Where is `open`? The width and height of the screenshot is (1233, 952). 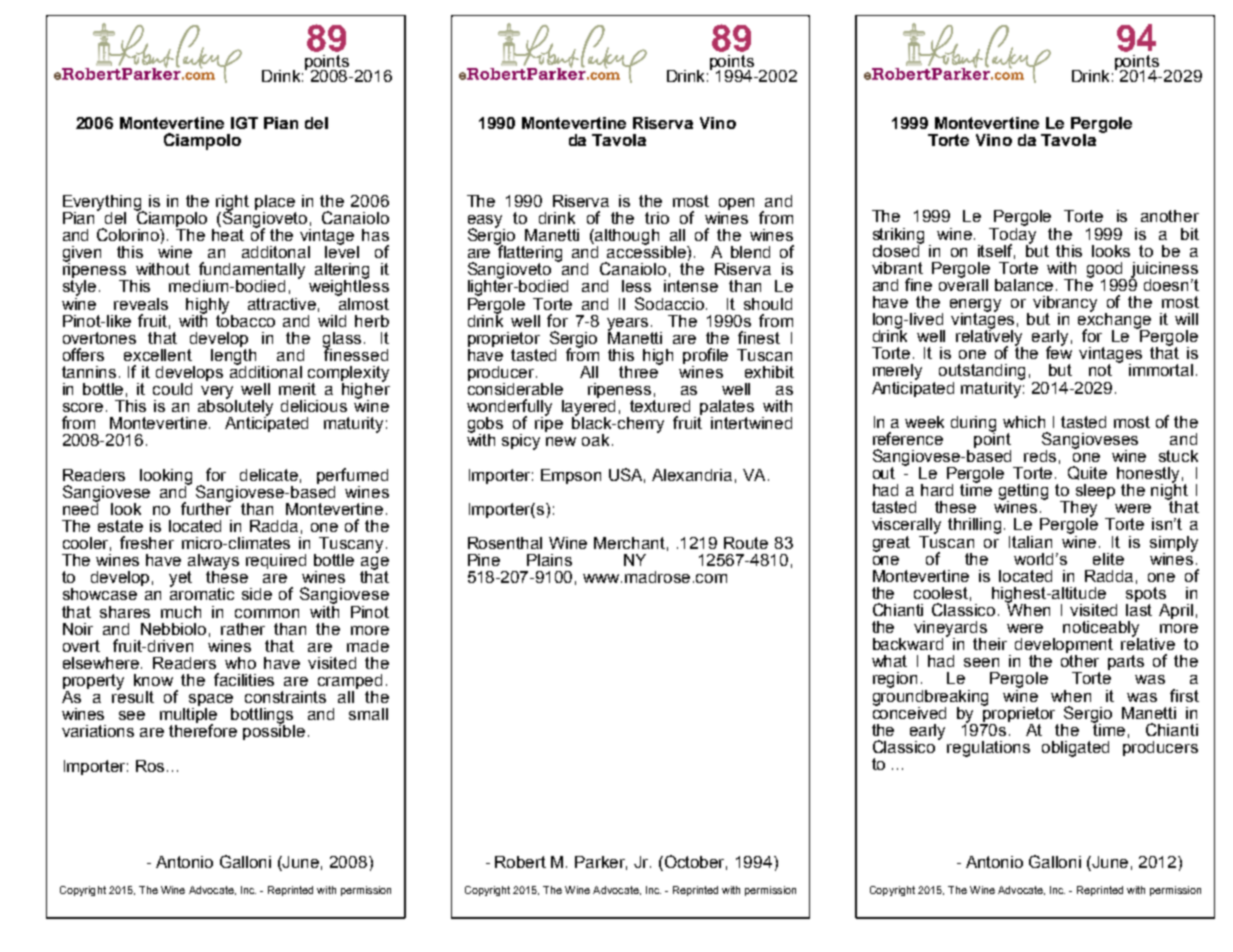
open is located at coordinates (736, 205).
